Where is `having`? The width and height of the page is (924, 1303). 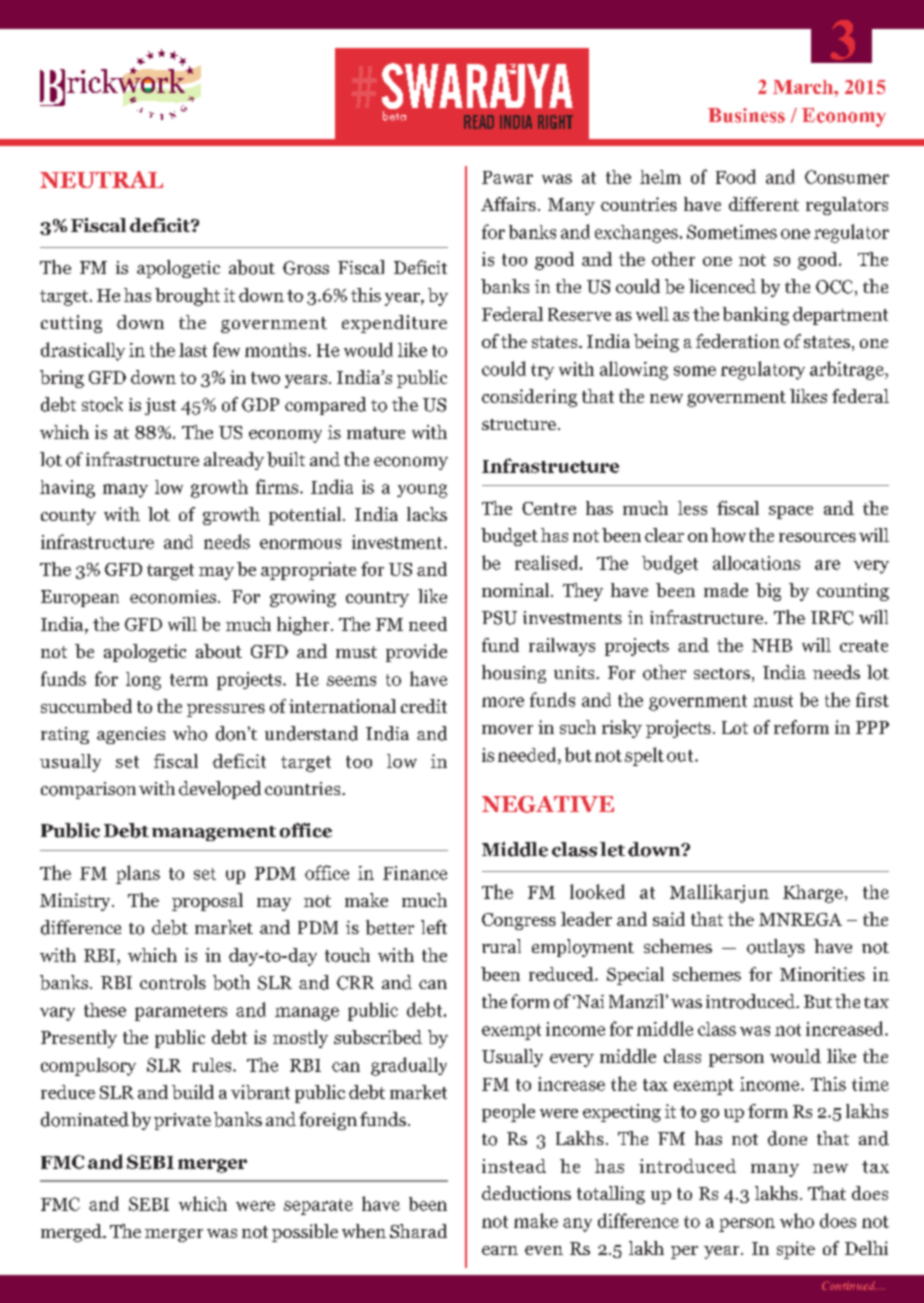
having is located at coordinates (67, 489).
